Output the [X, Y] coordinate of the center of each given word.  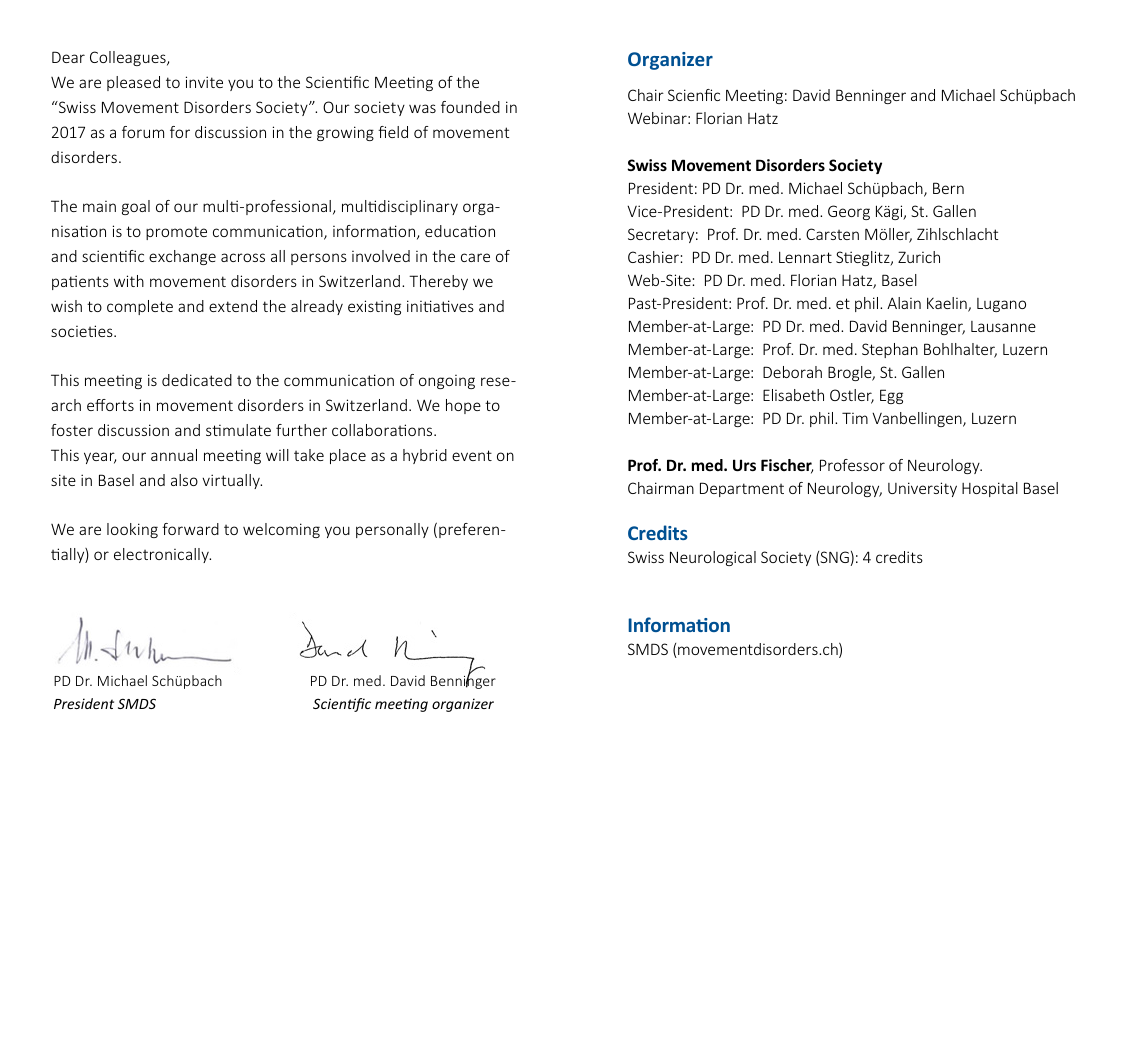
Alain [904, 303]
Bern [948, 188]
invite [204, 82]
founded [470, 107]
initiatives [440, 306]
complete [140, 307]
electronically [162, 555]
